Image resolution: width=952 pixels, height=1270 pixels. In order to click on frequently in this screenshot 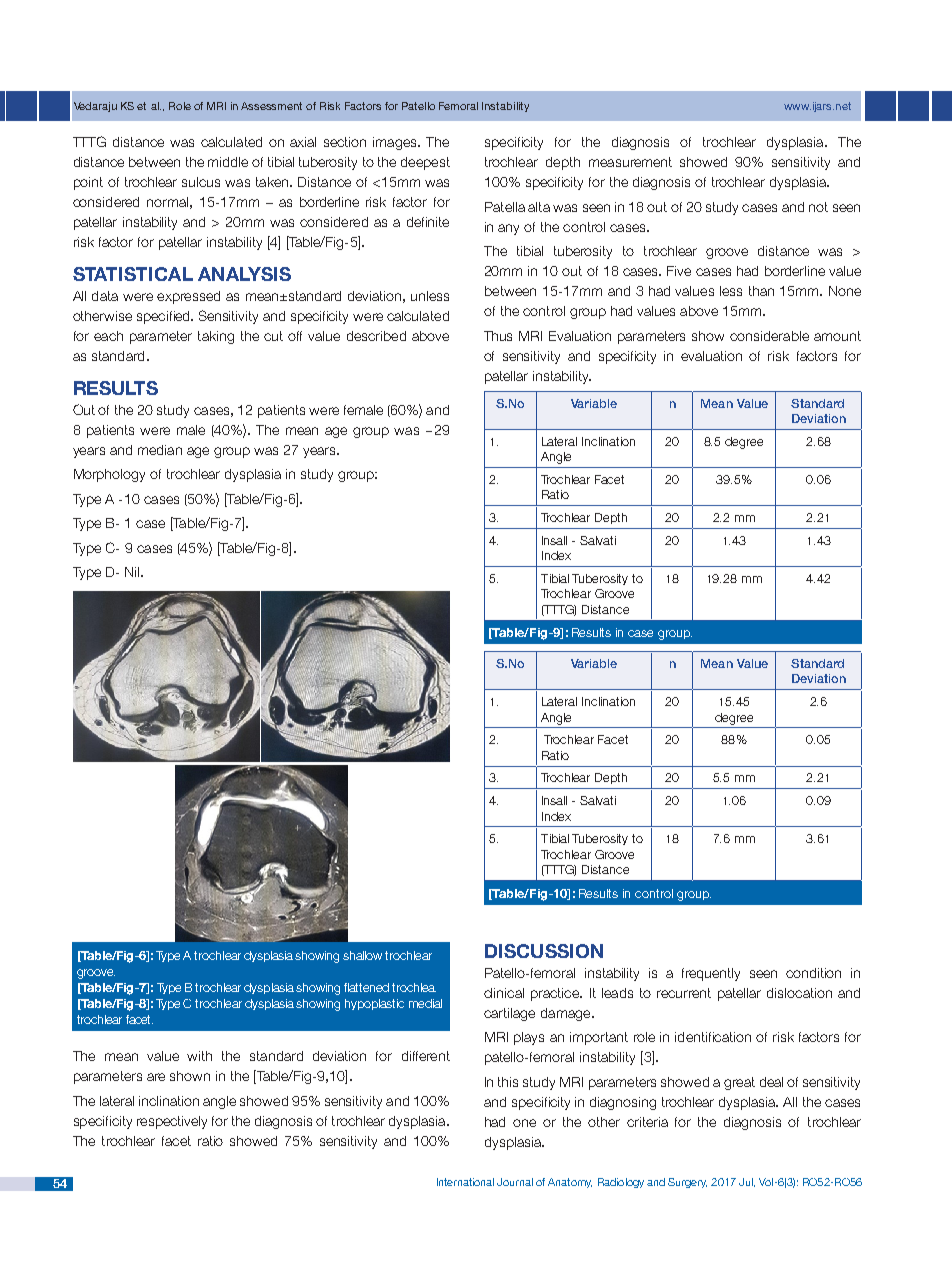, I will do `click(711, 974)`.
